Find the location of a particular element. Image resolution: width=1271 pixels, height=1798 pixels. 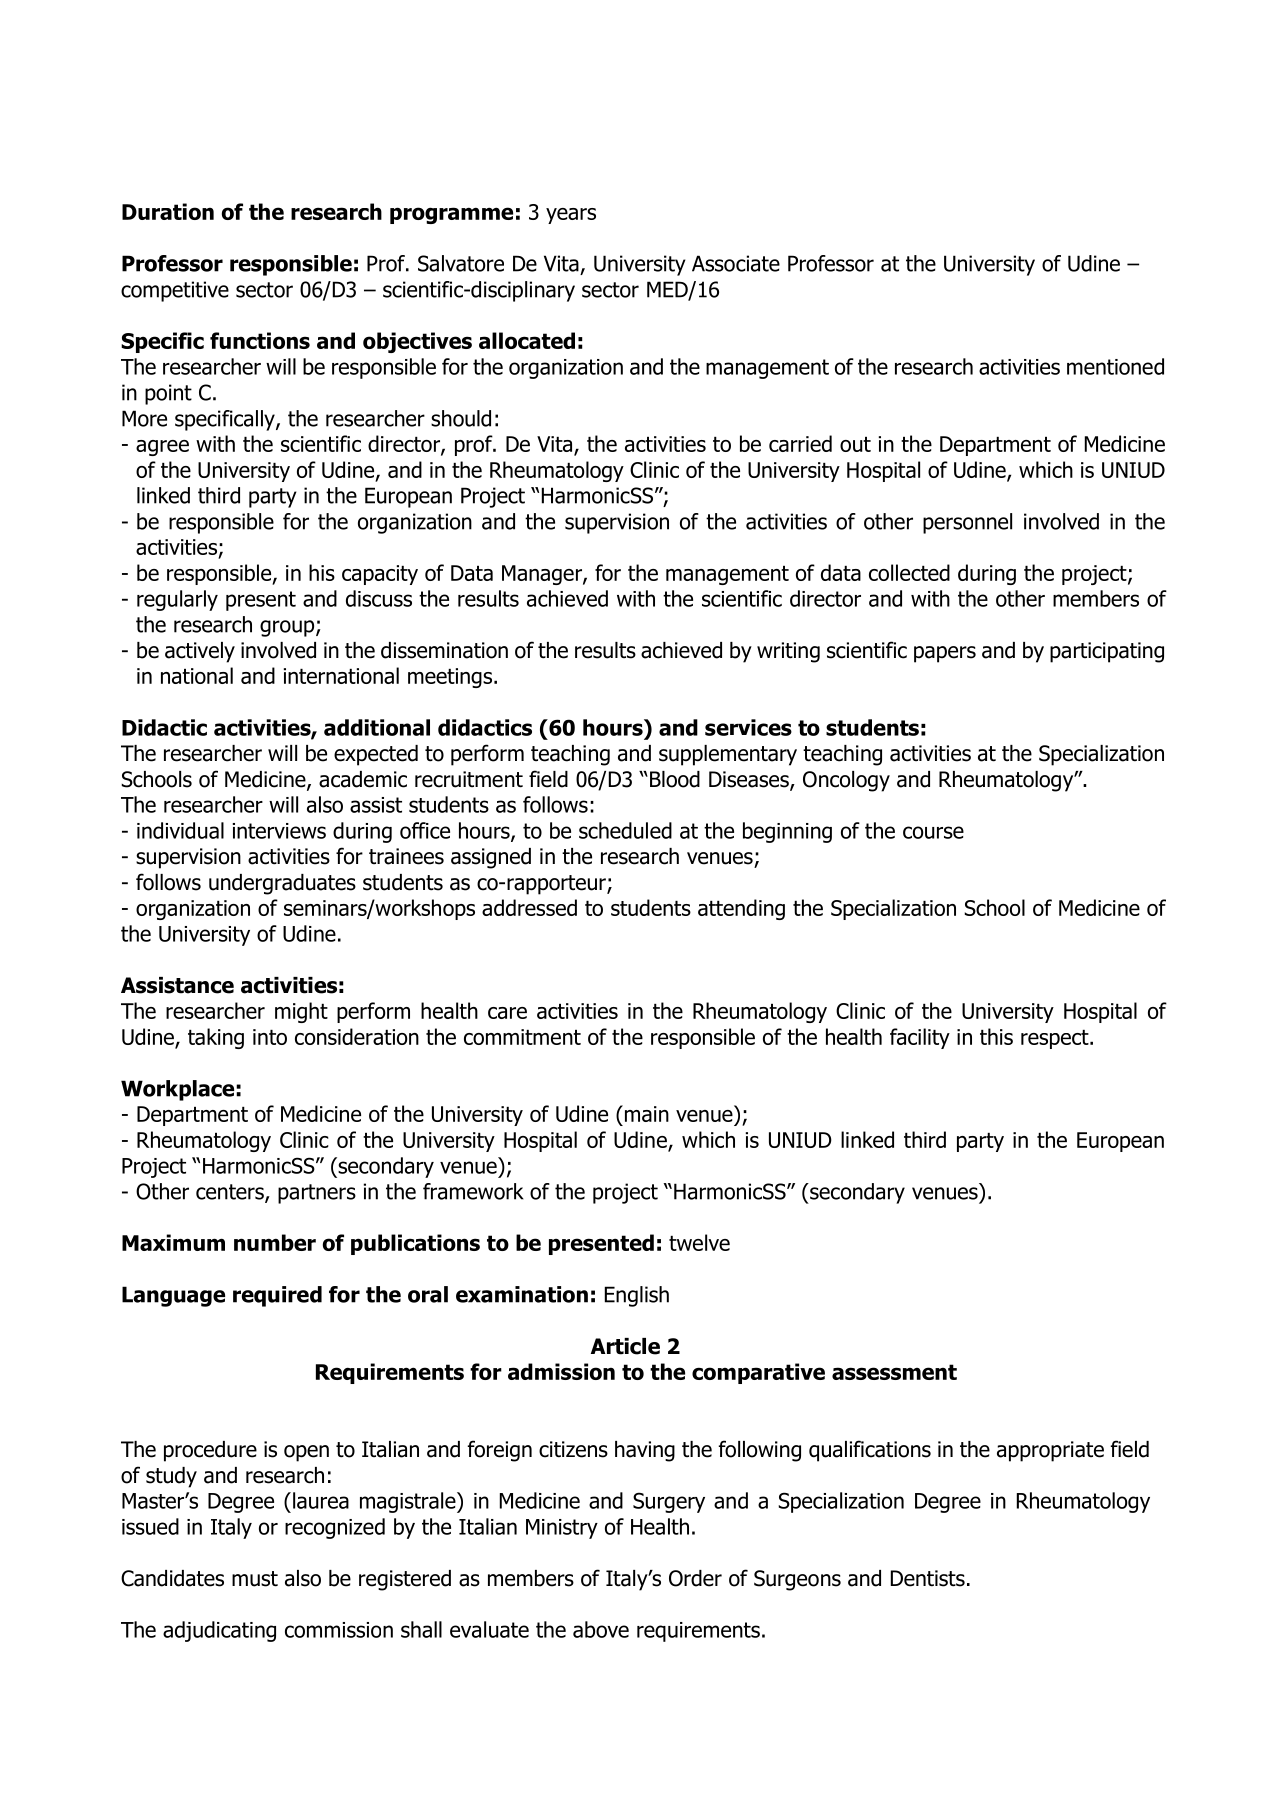

addressed is located at coordinates (529, 907).
